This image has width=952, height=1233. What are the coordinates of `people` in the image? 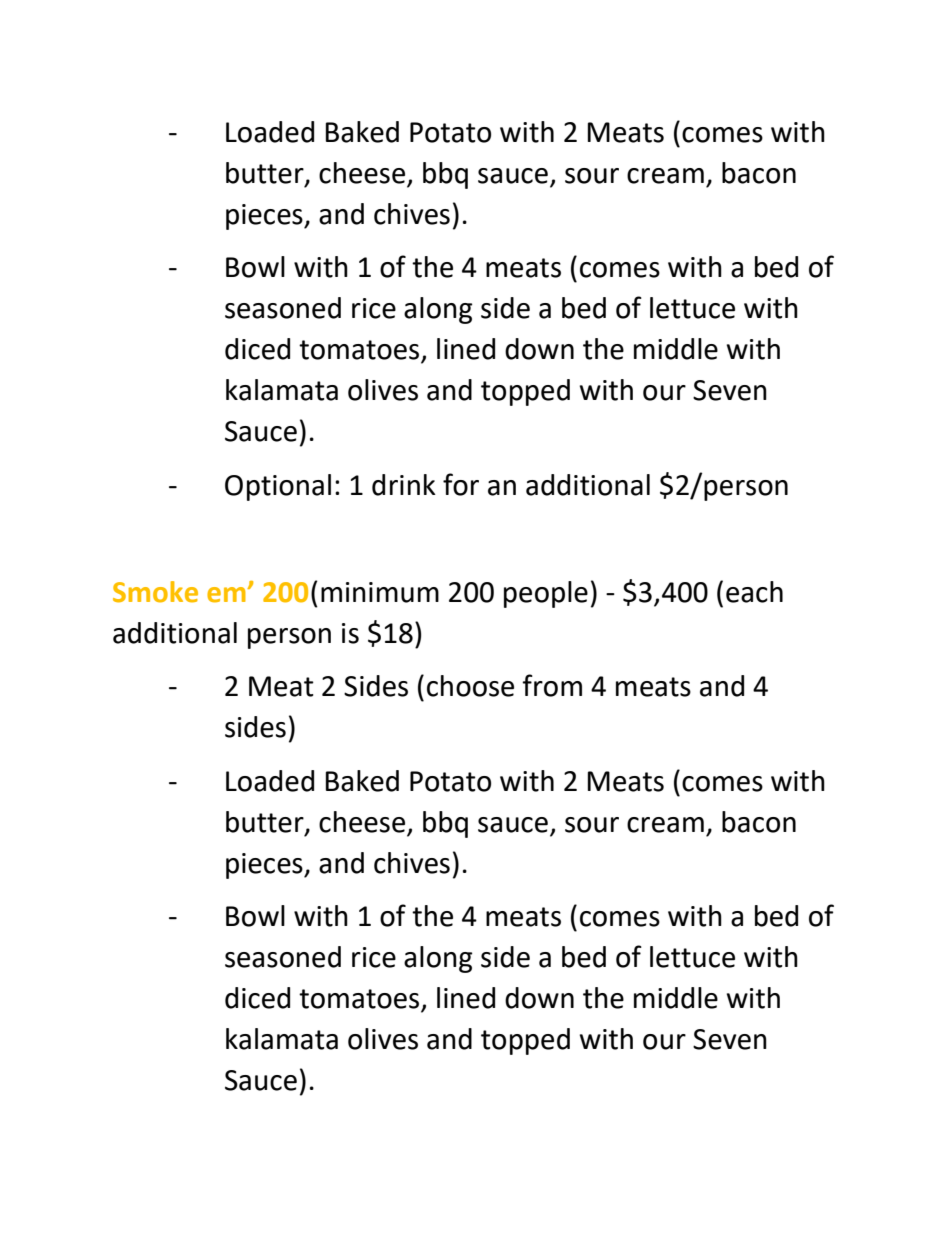 It's located at (546, 594).
